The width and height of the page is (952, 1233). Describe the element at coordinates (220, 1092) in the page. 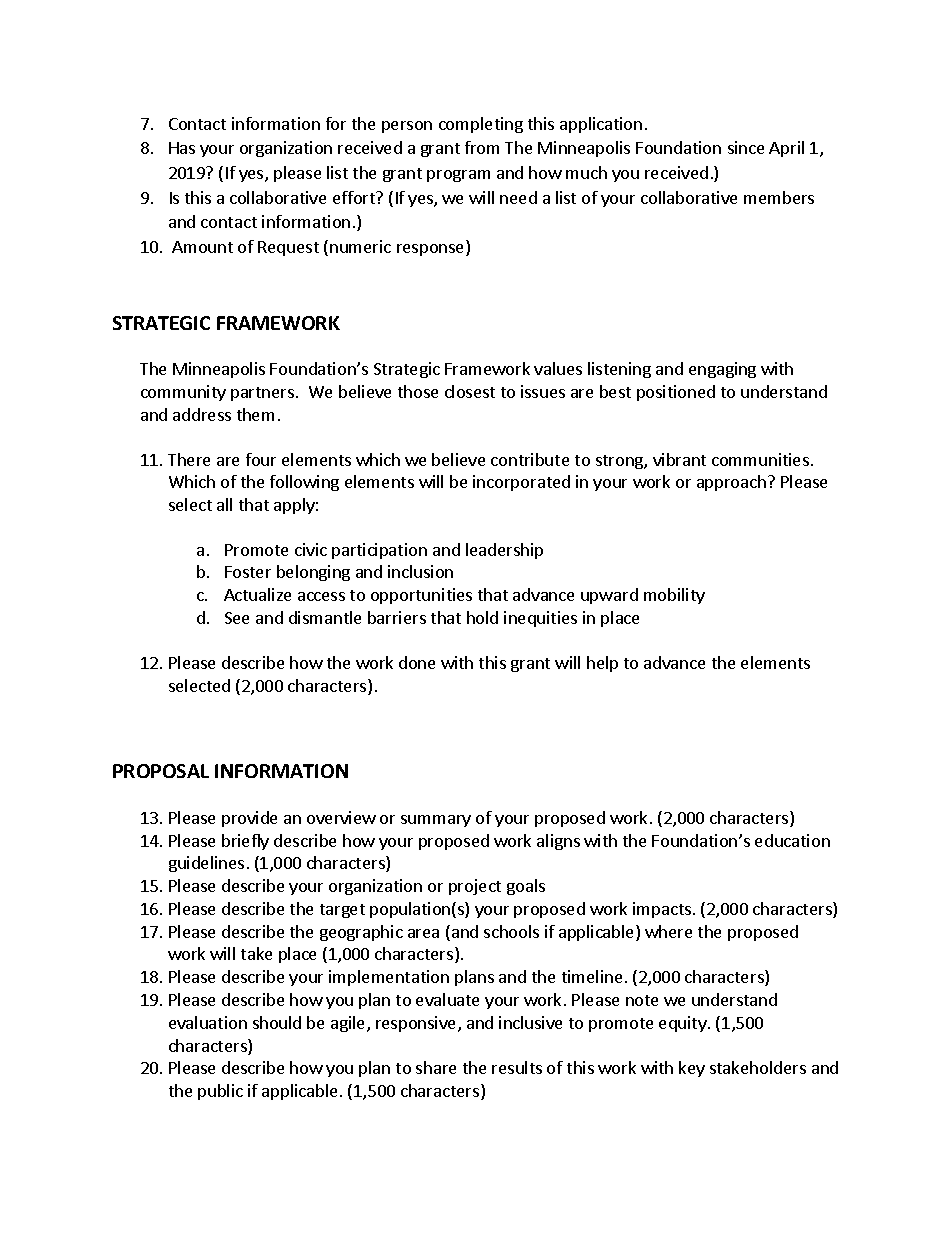

I see `public` at that location.
